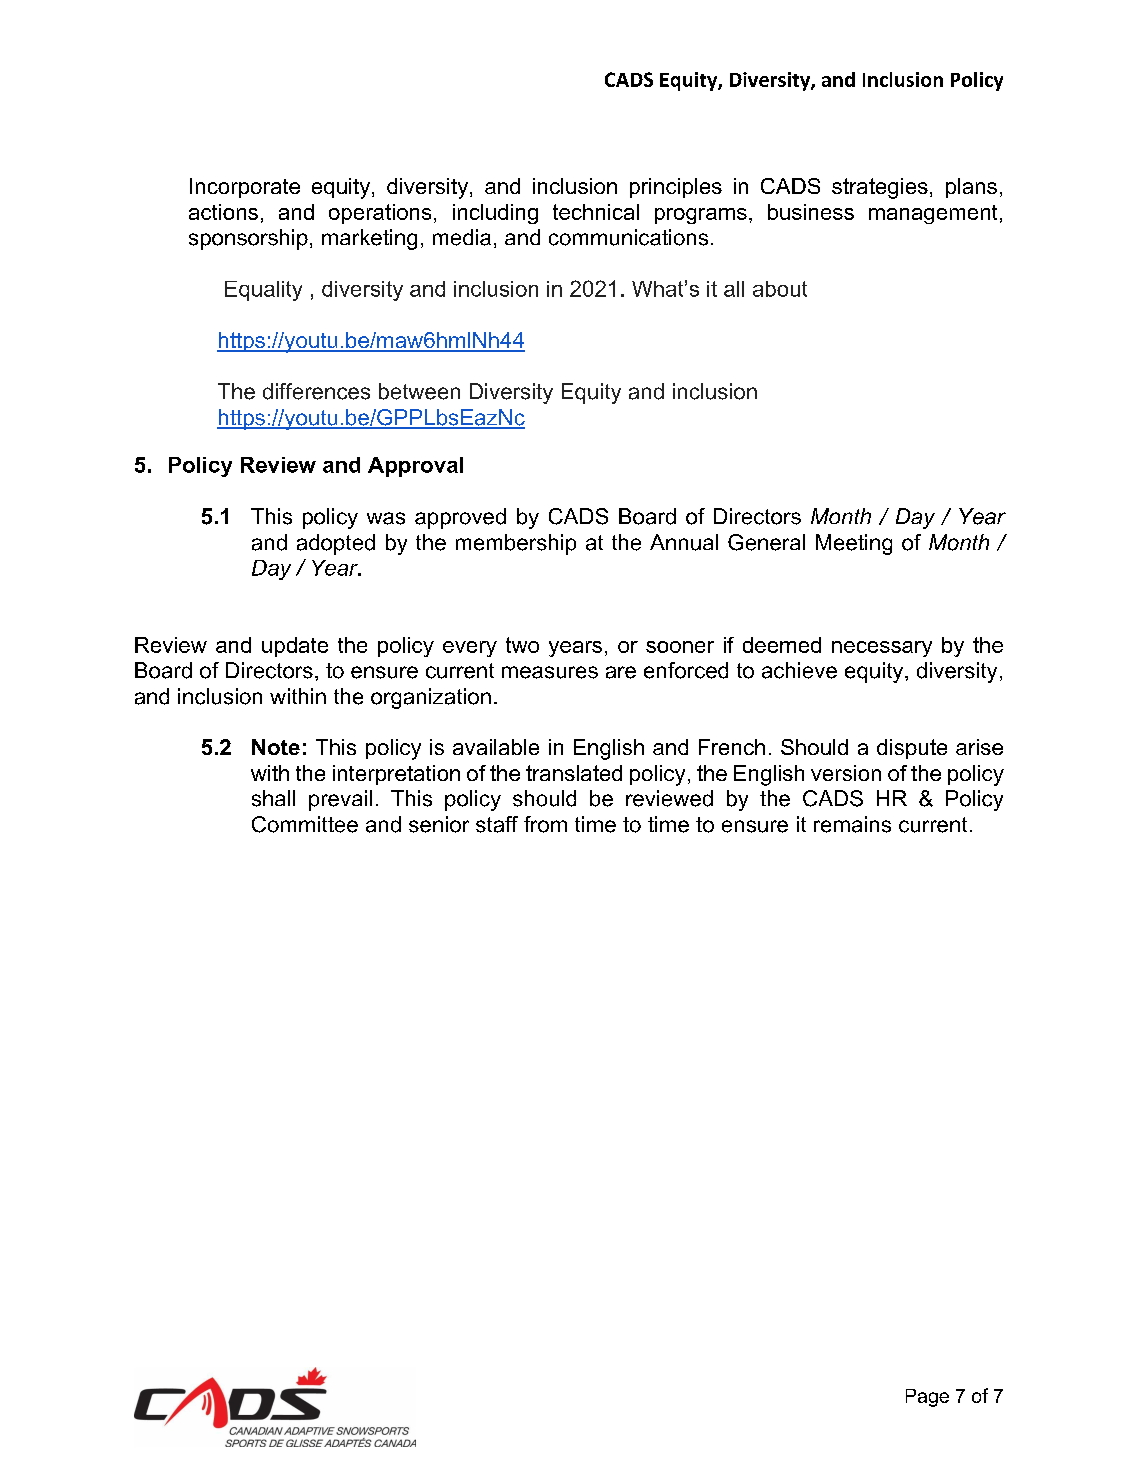 The width and height of the screenshot is (1138, 1473). What do you see at coordinates (854, 544) in the screenshot?
I see `Meeting` at bounding box center [854, 544].
